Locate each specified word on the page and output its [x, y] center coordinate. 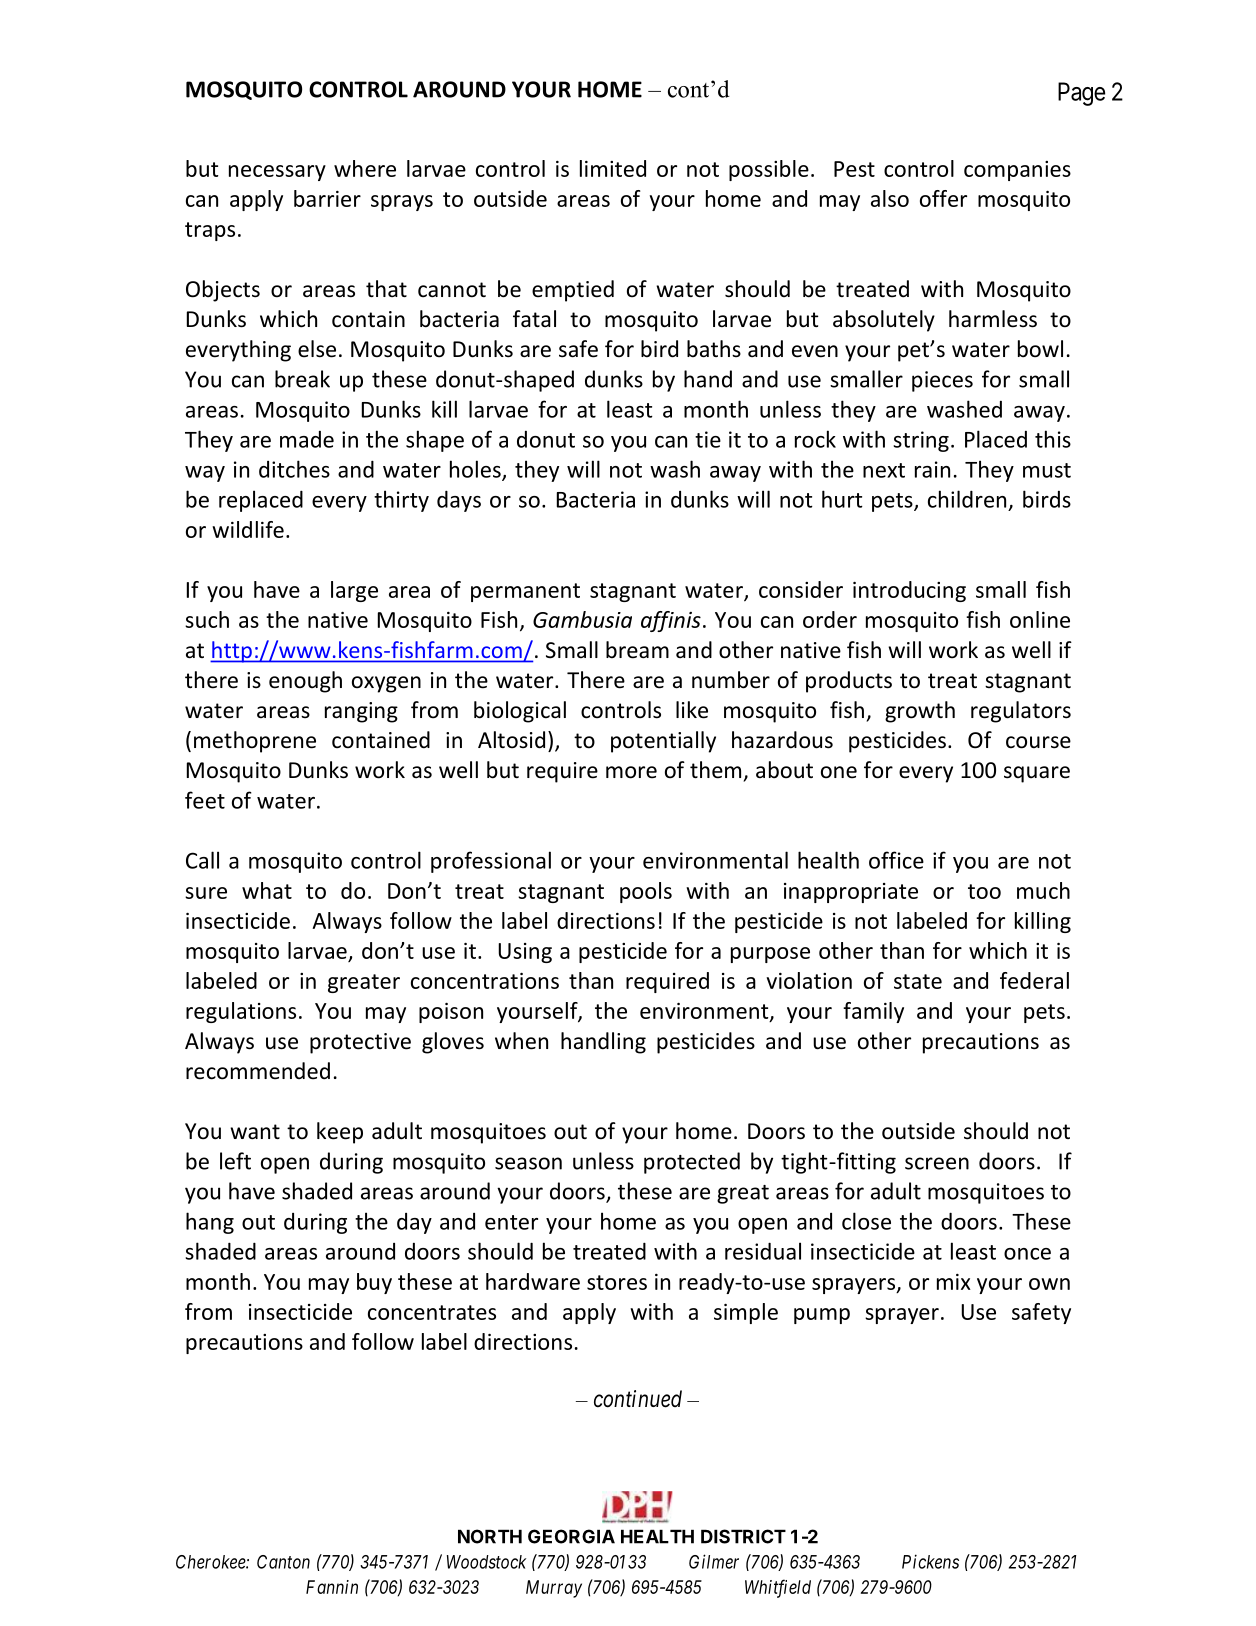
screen [937, 1163]
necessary [277, 173]
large [354, 591]
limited [613, 168]
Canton [283, 1562]
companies [1017, 171]
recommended [258, 1071]
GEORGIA [571, 1536]
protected [692, 1163]
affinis [671, 621]
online [1040, 619]
